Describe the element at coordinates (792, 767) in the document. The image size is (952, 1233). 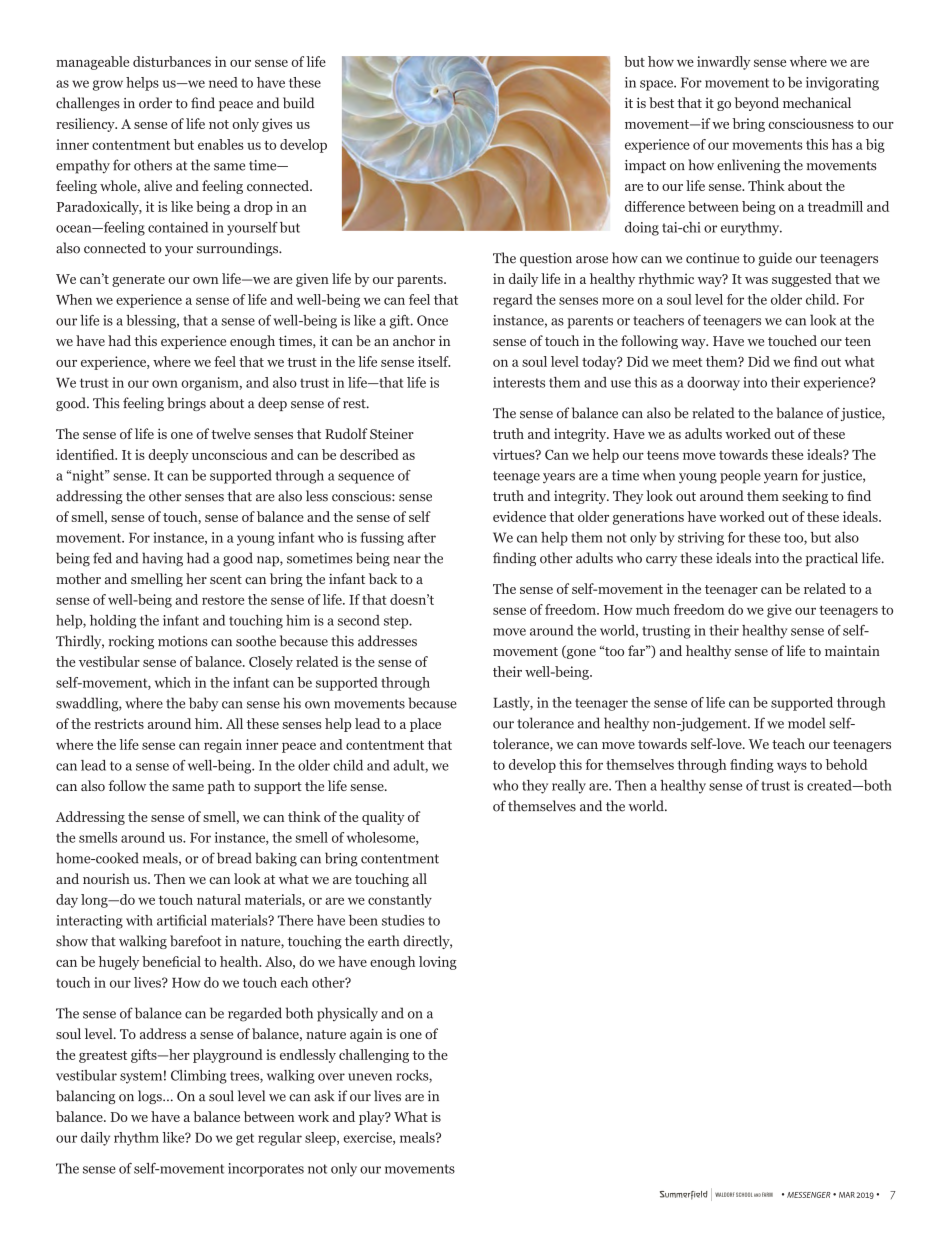
I see `ways` at that location.
